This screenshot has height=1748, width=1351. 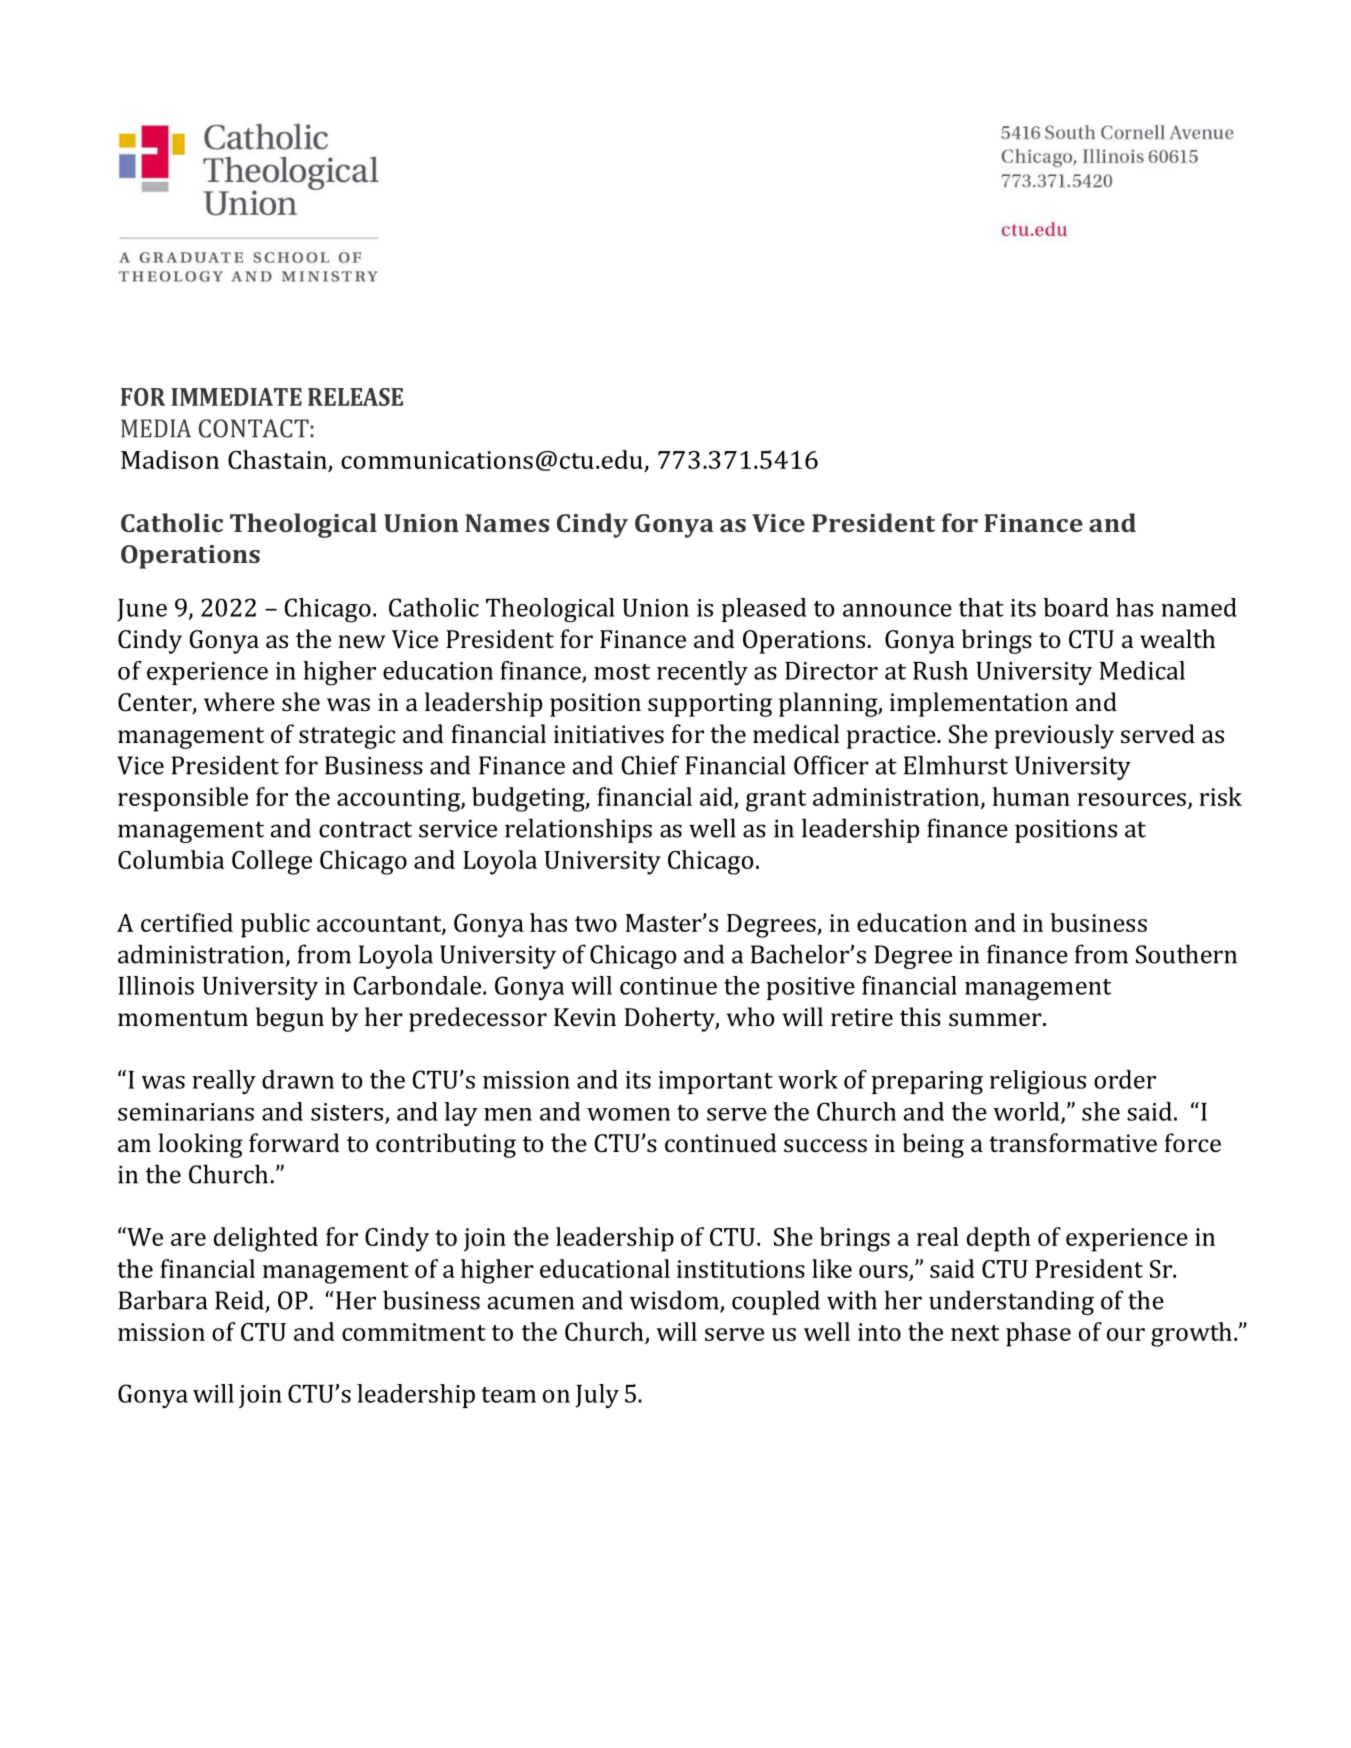 I want to click on forward, so click(x=294, y=1142).
